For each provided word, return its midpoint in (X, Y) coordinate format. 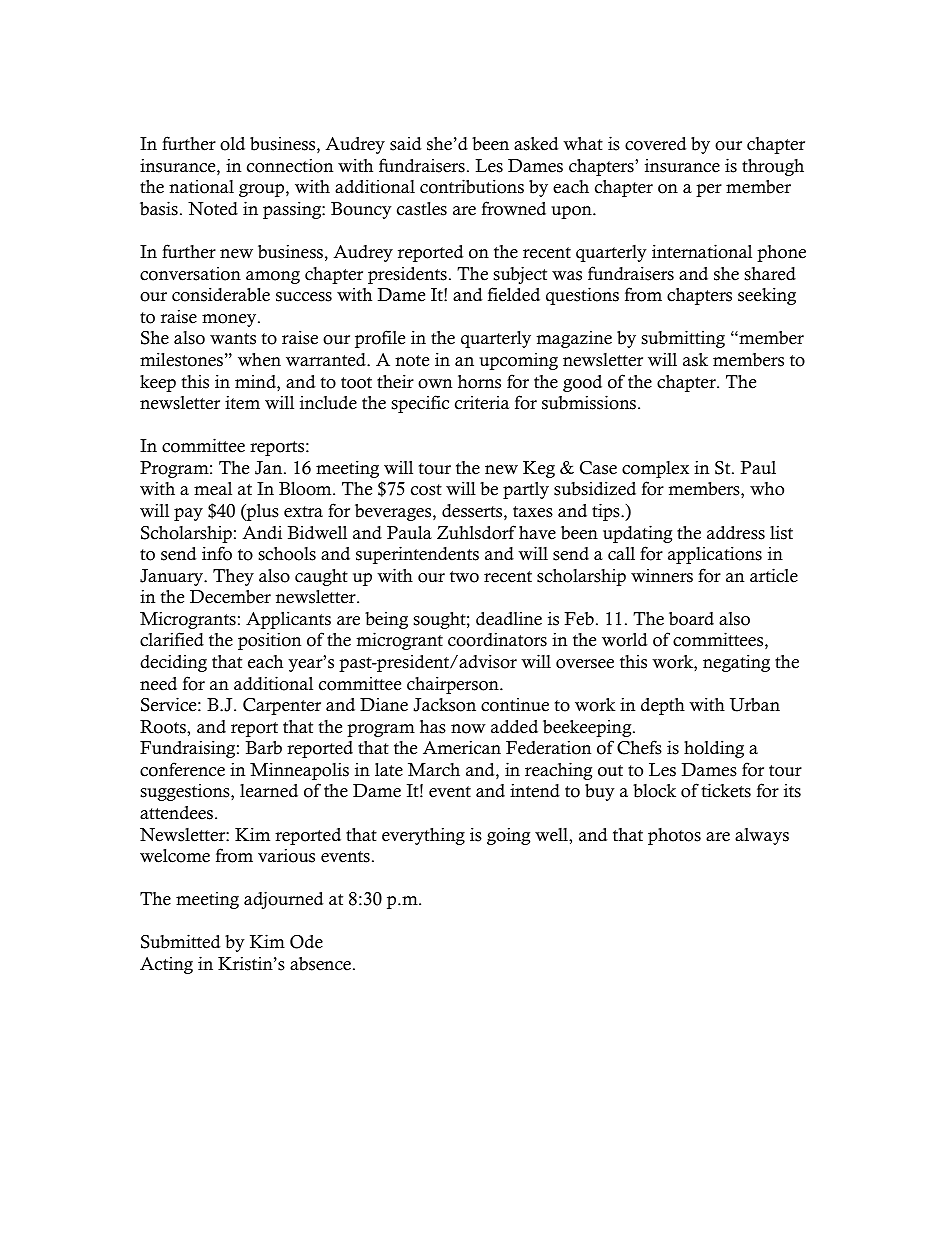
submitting (683, 339)
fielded (514, 294)
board (691, 619)
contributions (472, 186)
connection (290, 165)
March (434, 770)
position (270, 641)
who (767, 489)
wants (233, 339)
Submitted (181, 941)
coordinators (497, 639)
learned (269, 791)
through (773, 167)
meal (213, 489)
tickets (726, 790)
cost (426, 490)
